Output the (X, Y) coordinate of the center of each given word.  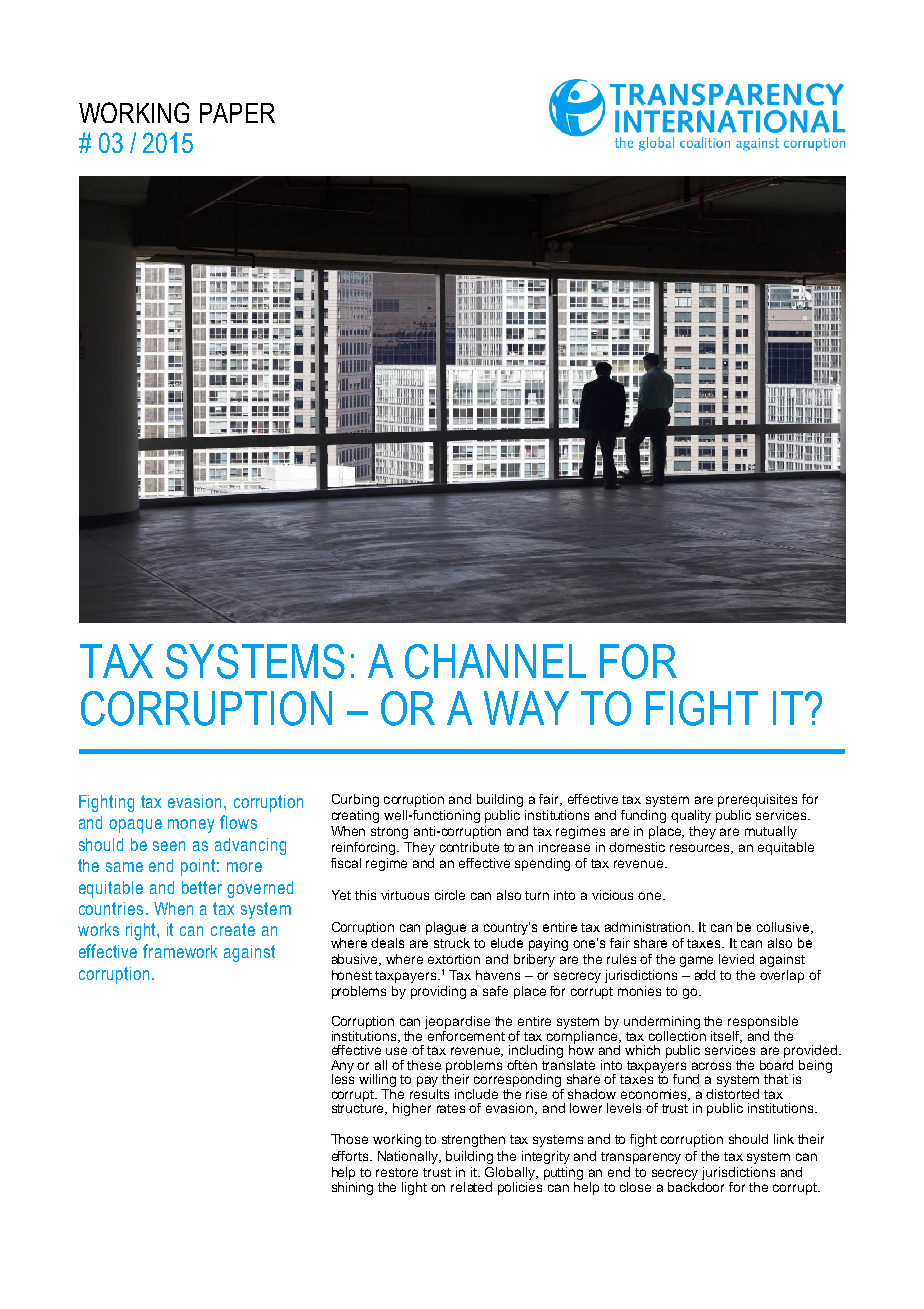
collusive (784, 928)
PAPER (237, 113)
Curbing (355, 800)
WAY (526, 708)
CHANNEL (495, 661)
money (191, 826)
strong (389, 833)
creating (355, 816)
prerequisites (757, 800)
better (202, 887)
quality (691, 816)
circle (450, 895)
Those (349, 1139)
